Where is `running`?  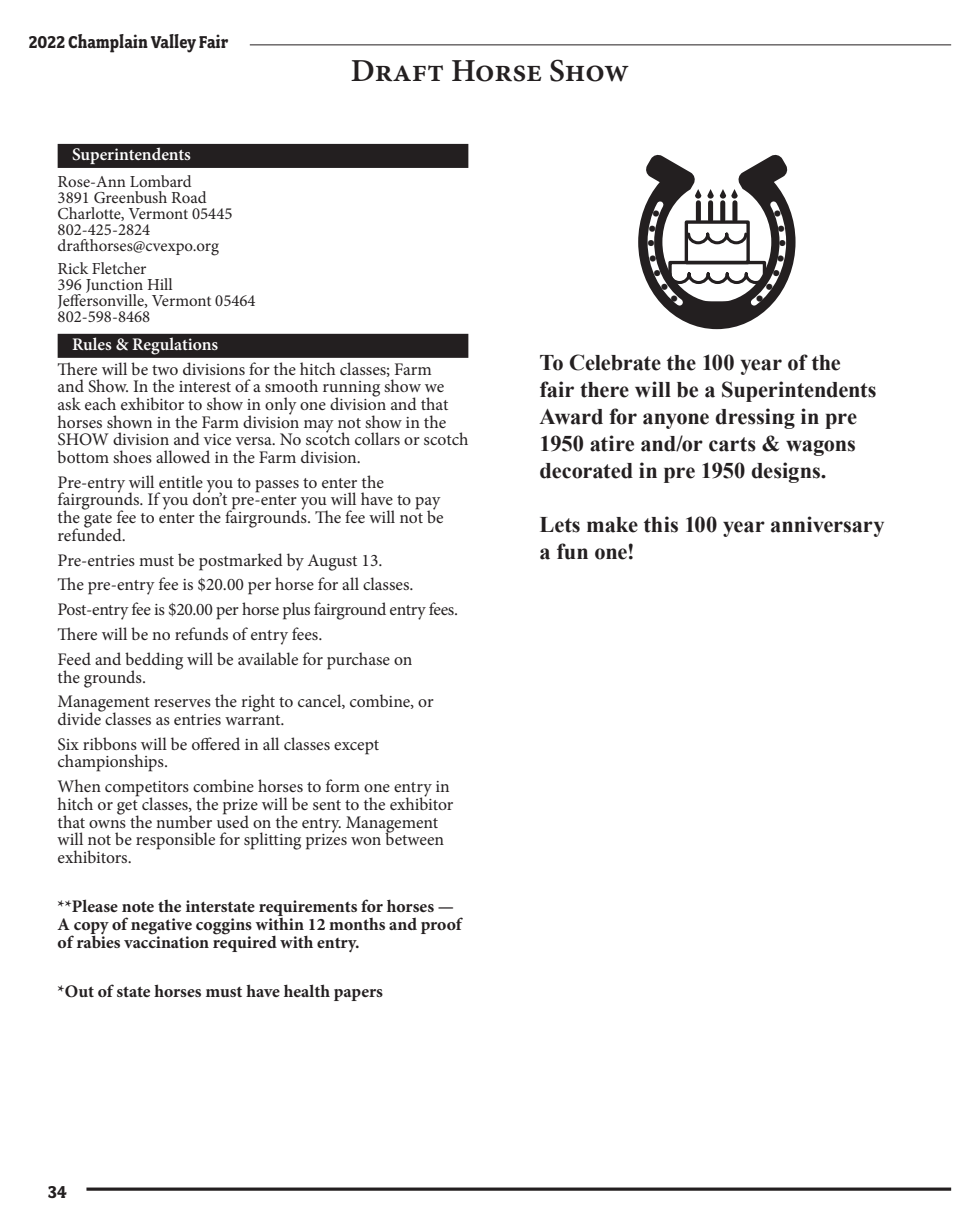 running is located at coordinates (351, 390).
